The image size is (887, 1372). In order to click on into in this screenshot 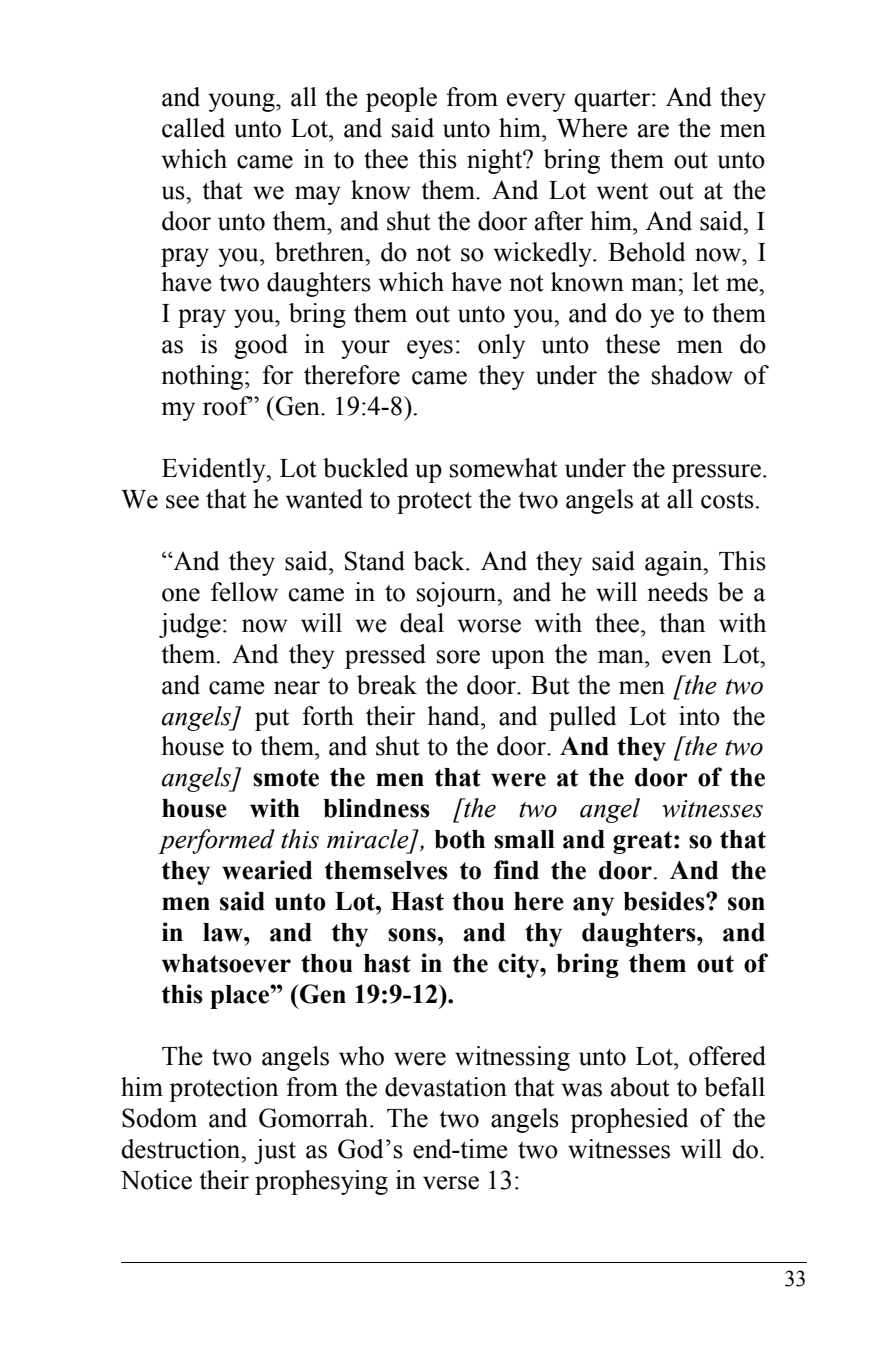, I will do `click(699, 716)`.
